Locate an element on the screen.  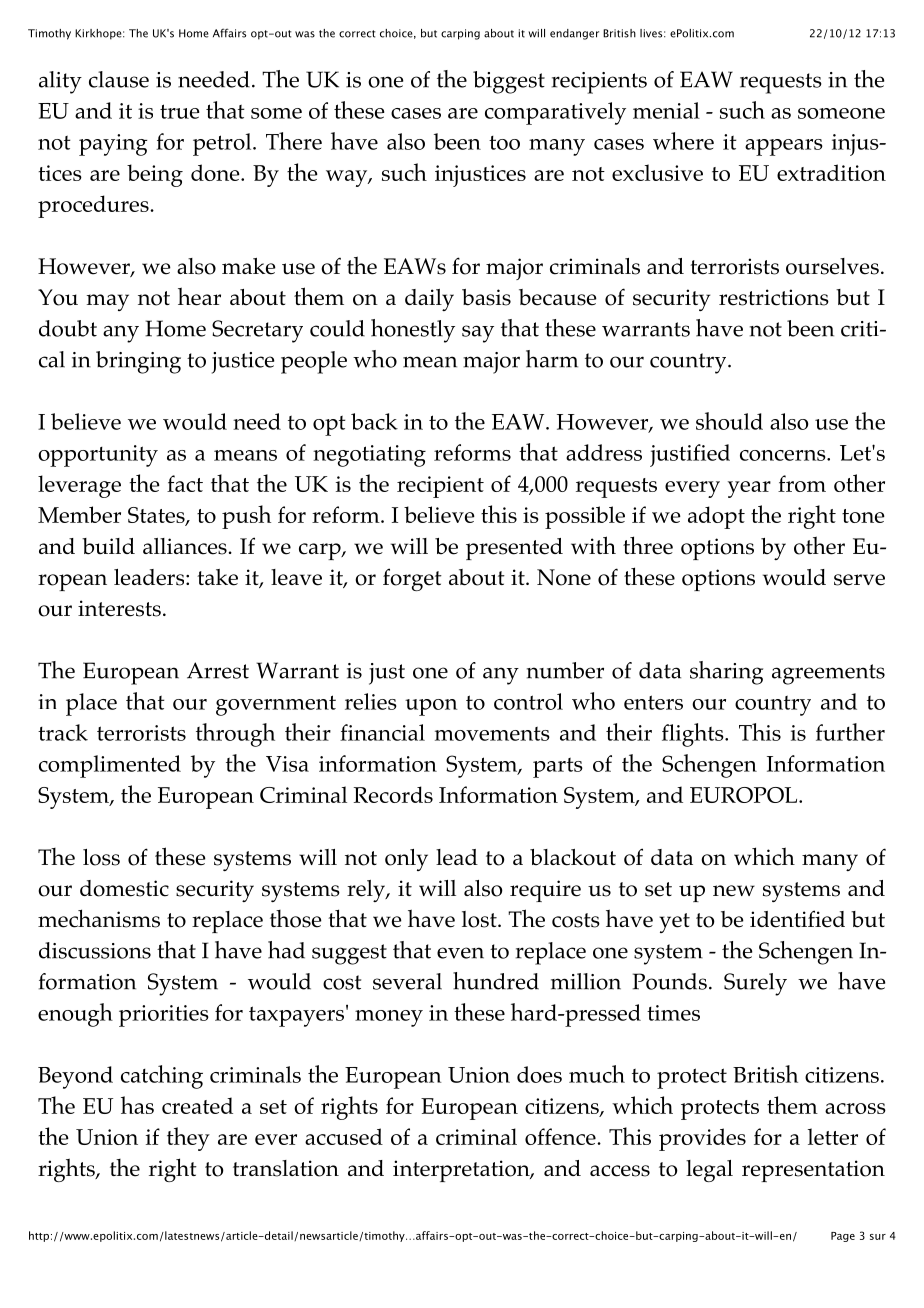
negotiating is located at coordinates (369, 456).
